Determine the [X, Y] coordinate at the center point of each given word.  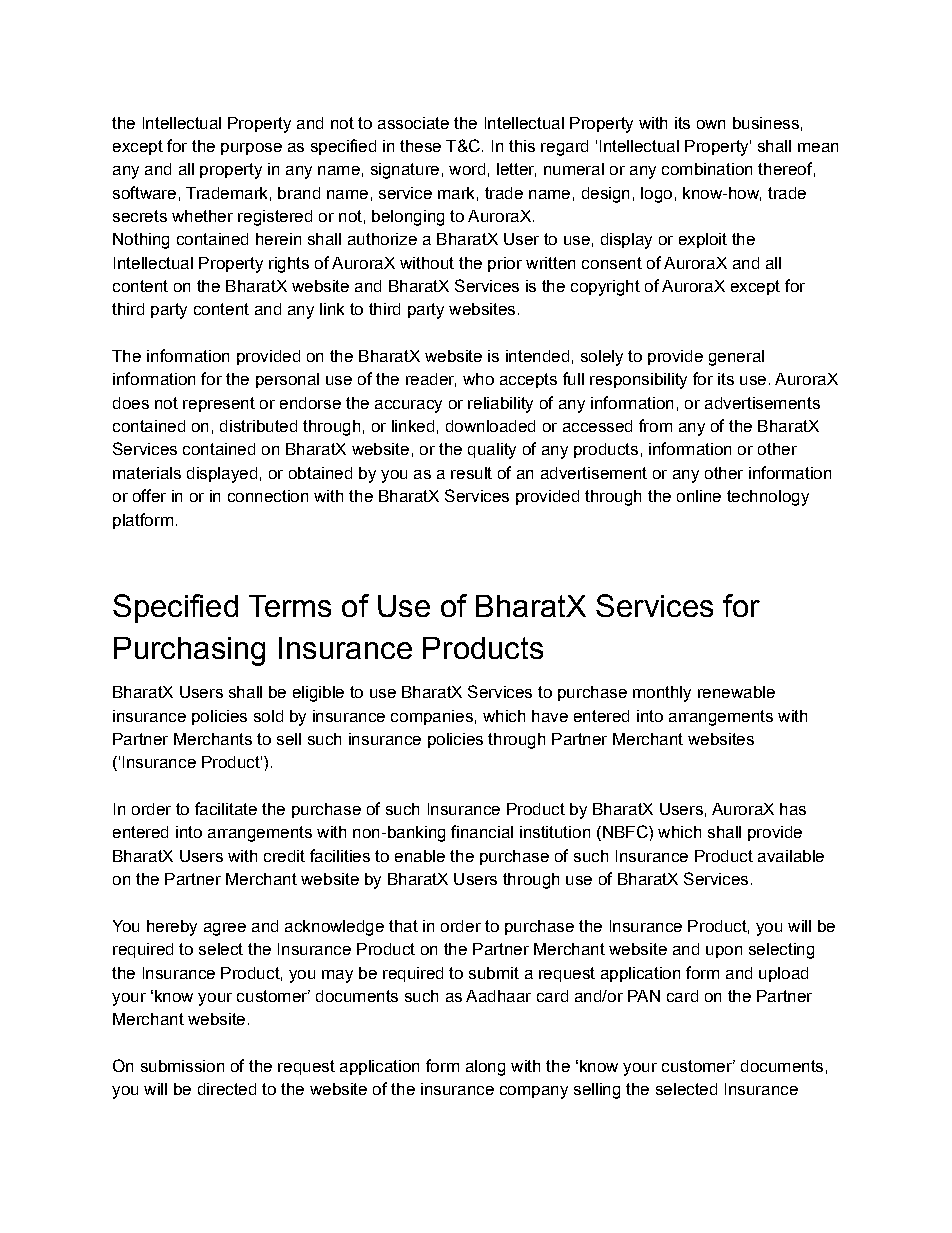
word [467, 169]
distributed [258, 426]
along [485, 1068]
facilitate [226, 808]
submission [182, 1066]
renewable [736, 692]
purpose [251, 149]
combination [707, 169]
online [699, 496]
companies [432, 717]
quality [492, 451]
